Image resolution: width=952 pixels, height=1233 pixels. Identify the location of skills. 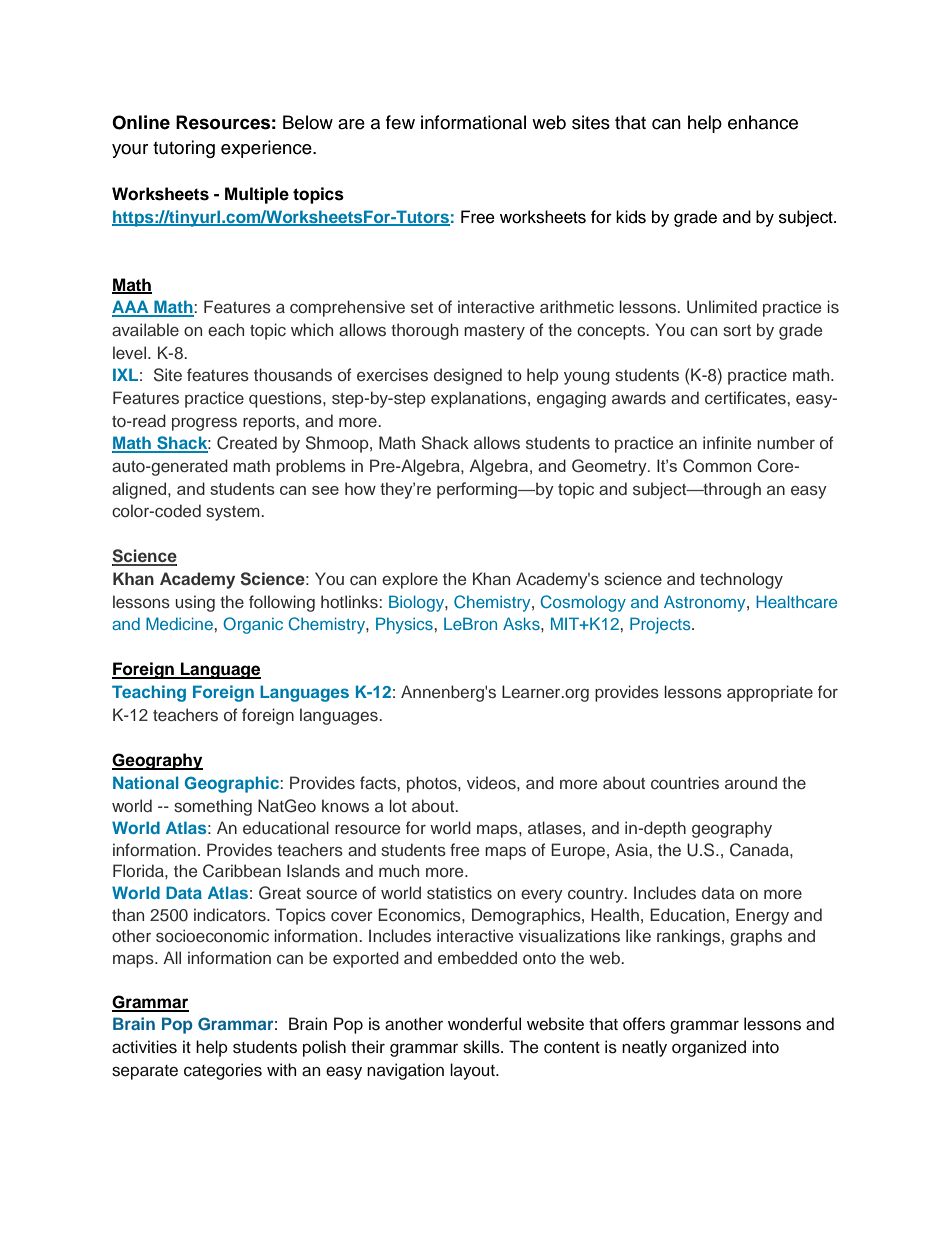
(482, 1047).
